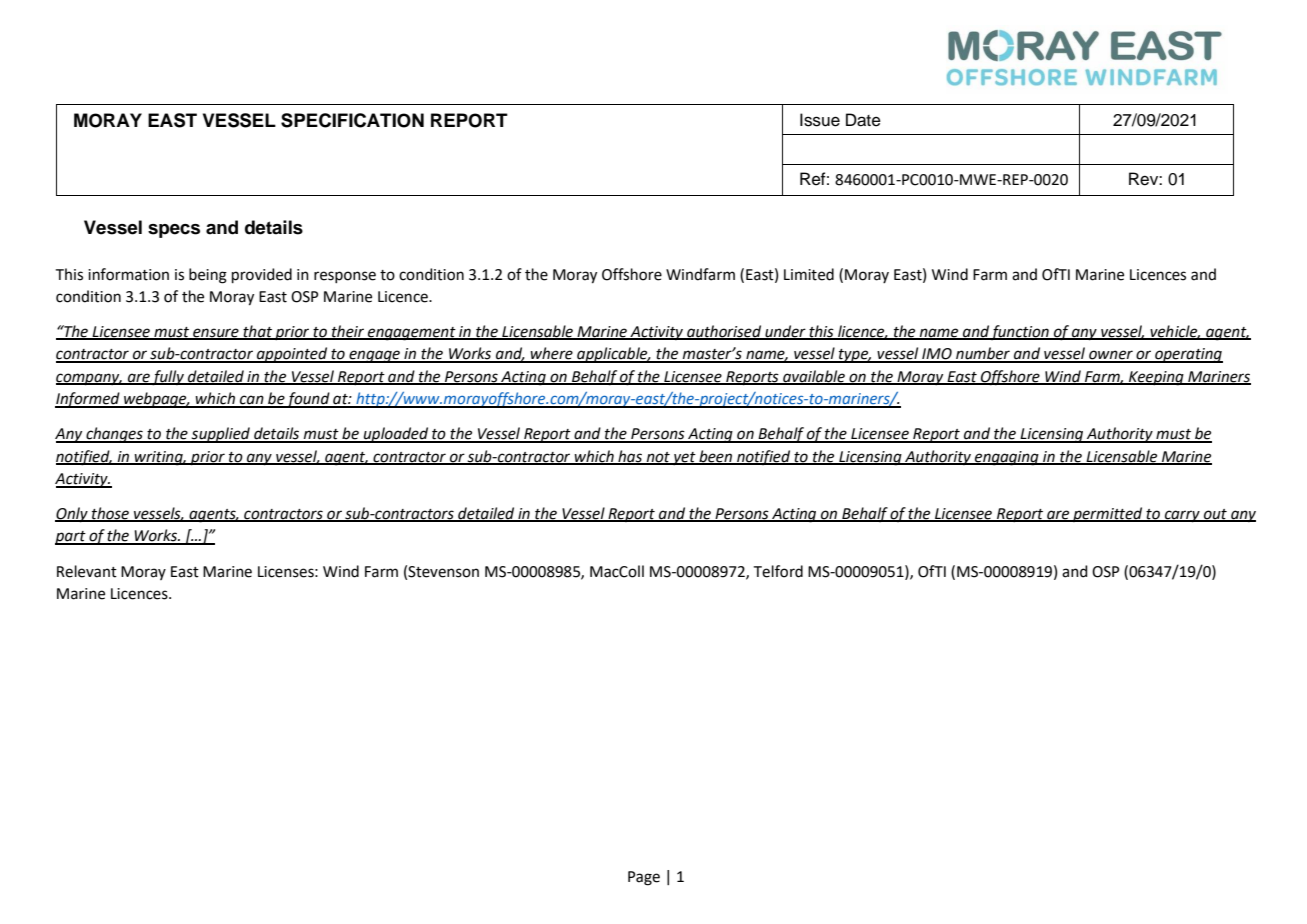 Image resolution: width=1307 pixels, height=924 pixels. What do you see at coordinates (1156, 378) in the screenshot?
I see `Keeping` at bounding box center [1156, 378].
